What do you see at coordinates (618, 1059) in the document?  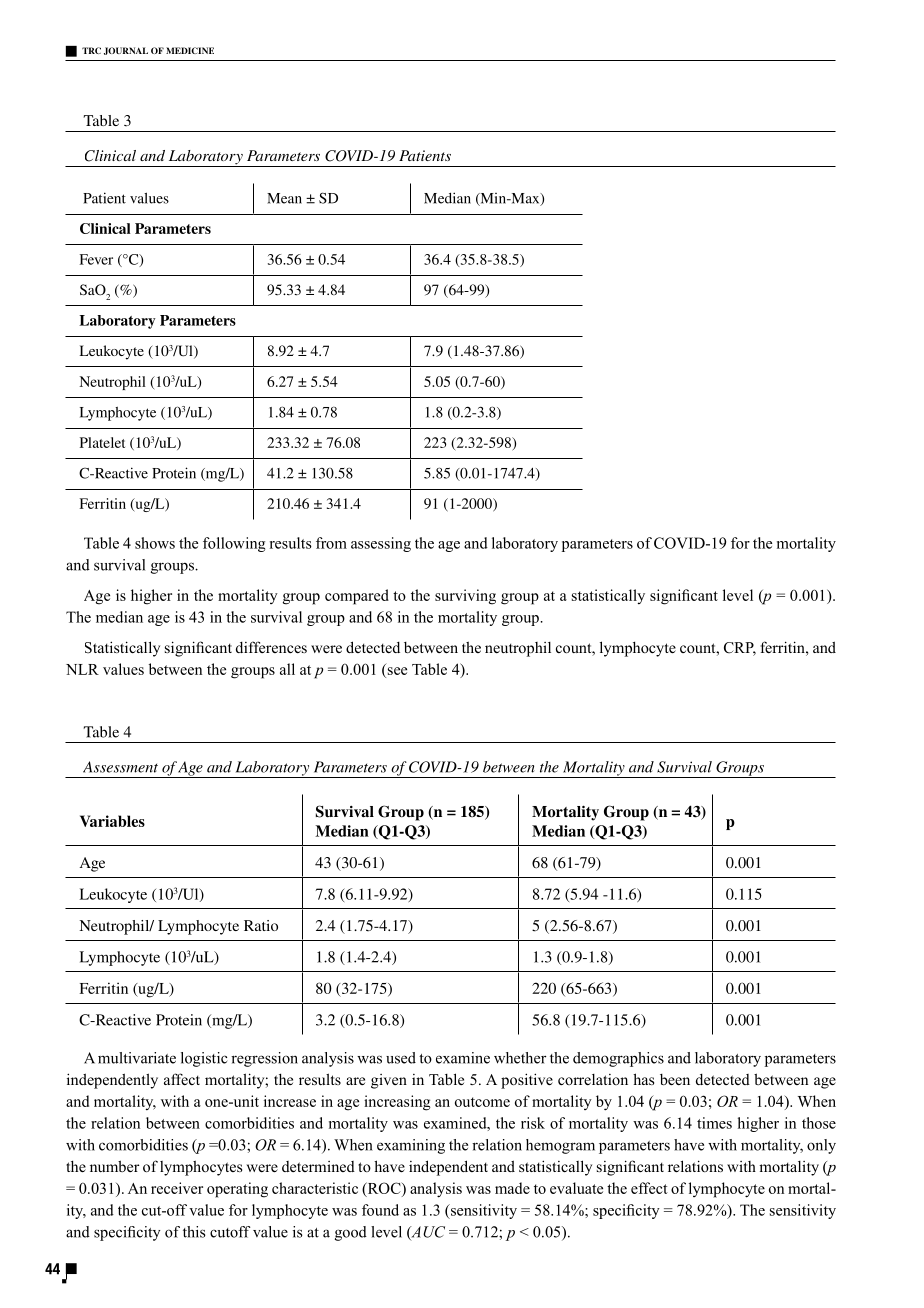 I see `demographics` at bounding box center [618, 1059].
